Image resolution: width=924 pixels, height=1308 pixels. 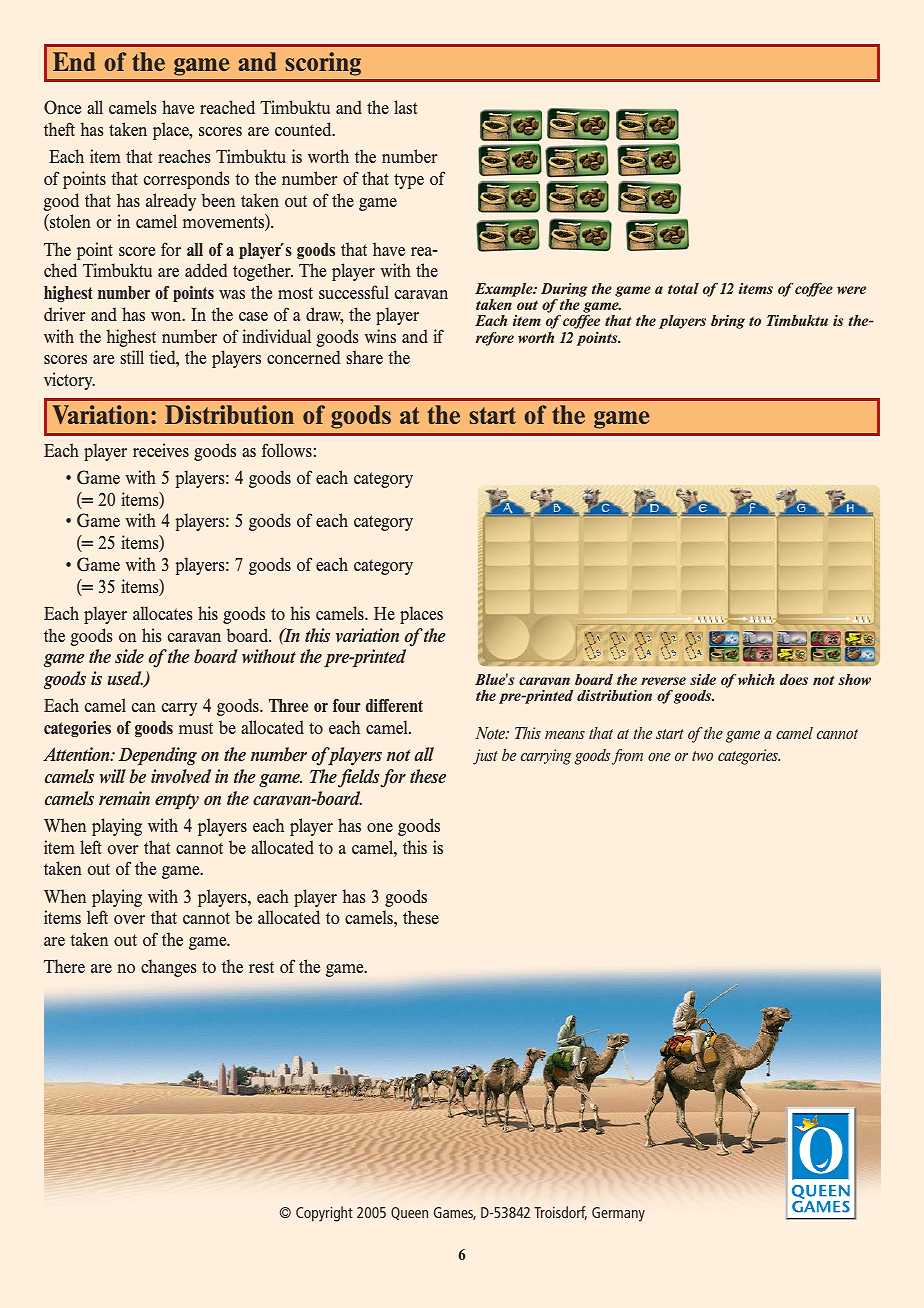 What do you see at coordinates (618, 1214) in the screenshot?
I see `Germany` at bounding box center [618, 1214].
